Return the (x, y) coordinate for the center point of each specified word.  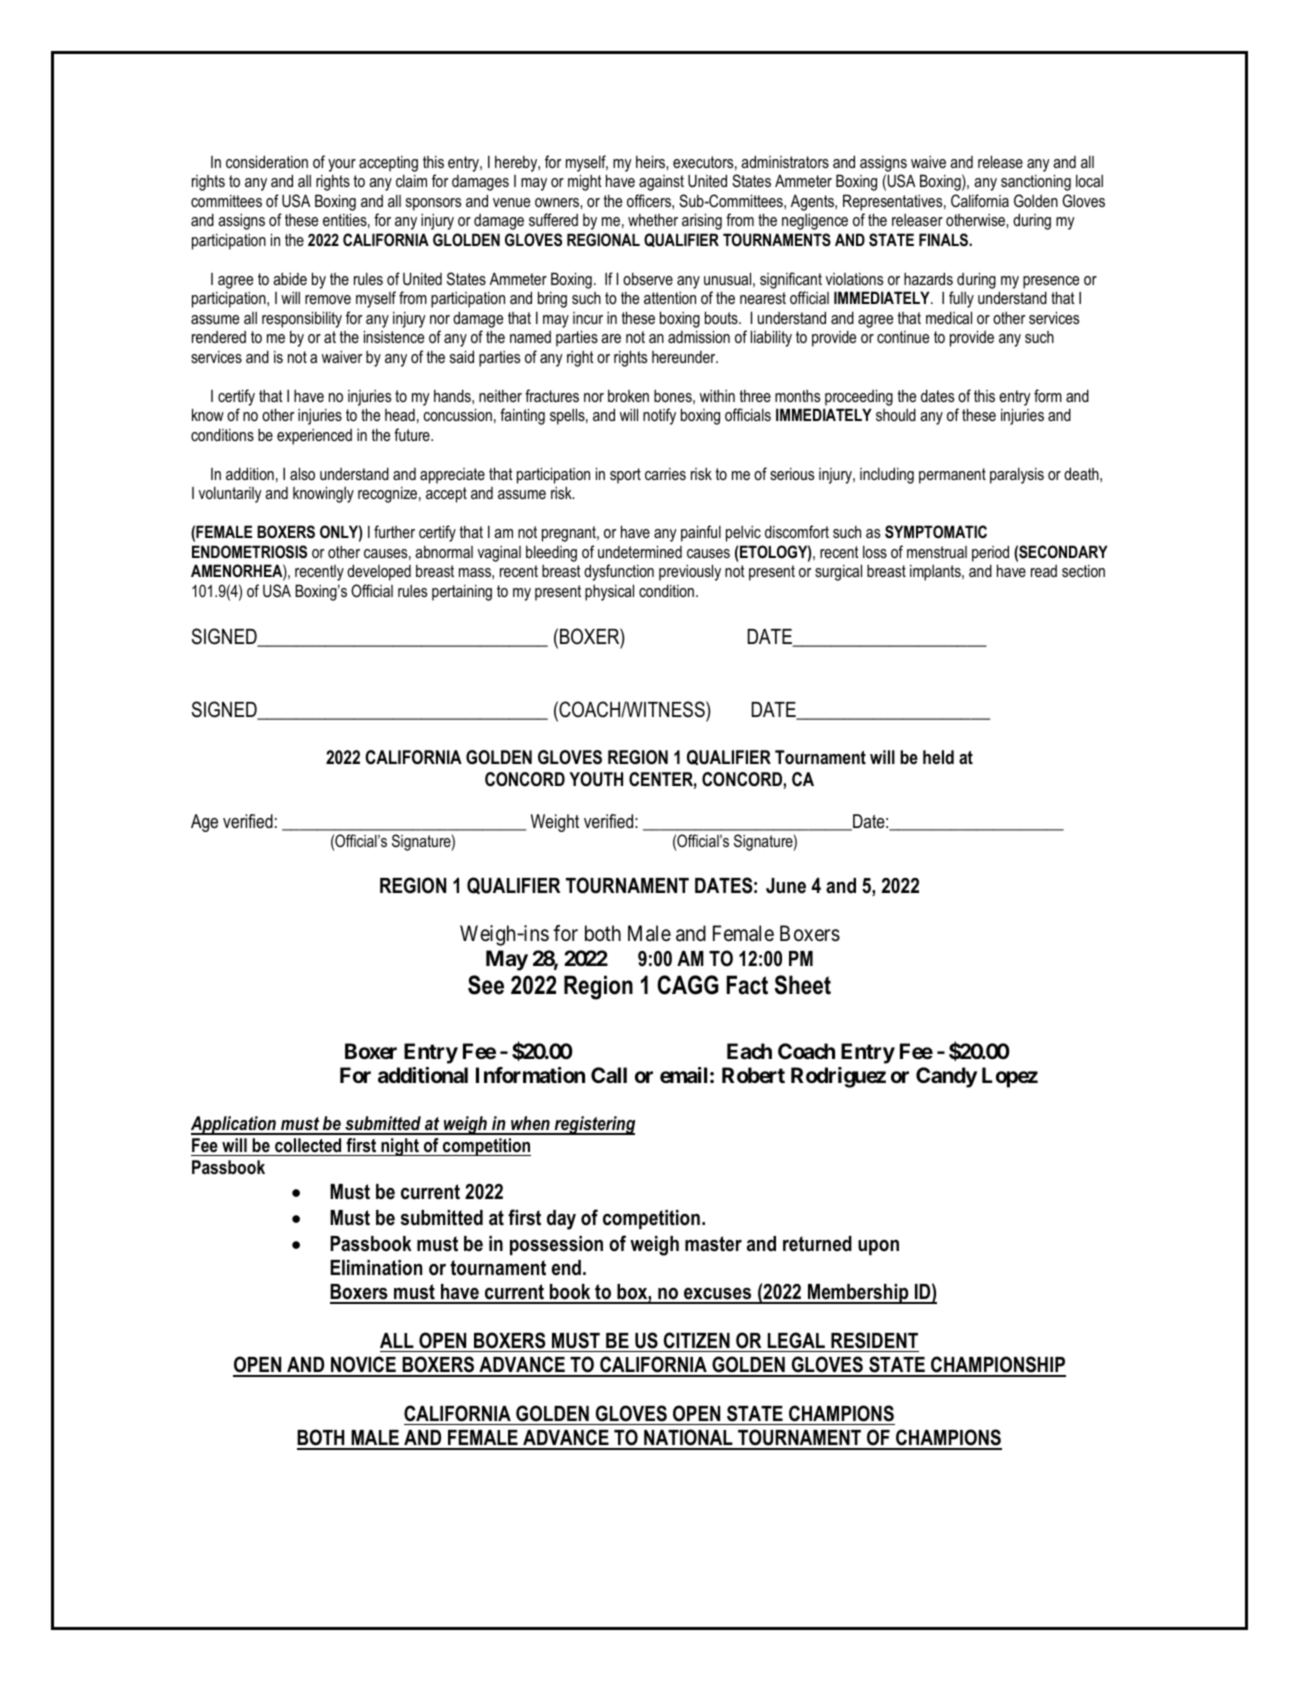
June (786, 886)
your (342, 165)
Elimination (376, 1268)
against (661, 183)
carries (665, 474)
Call (609, 1075)
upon (878, 1247)
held (938, 757)
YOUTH (596, 779)
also (302, 473)
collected (308, 1145)
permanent (952, 476)
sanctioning (1036, 182)
